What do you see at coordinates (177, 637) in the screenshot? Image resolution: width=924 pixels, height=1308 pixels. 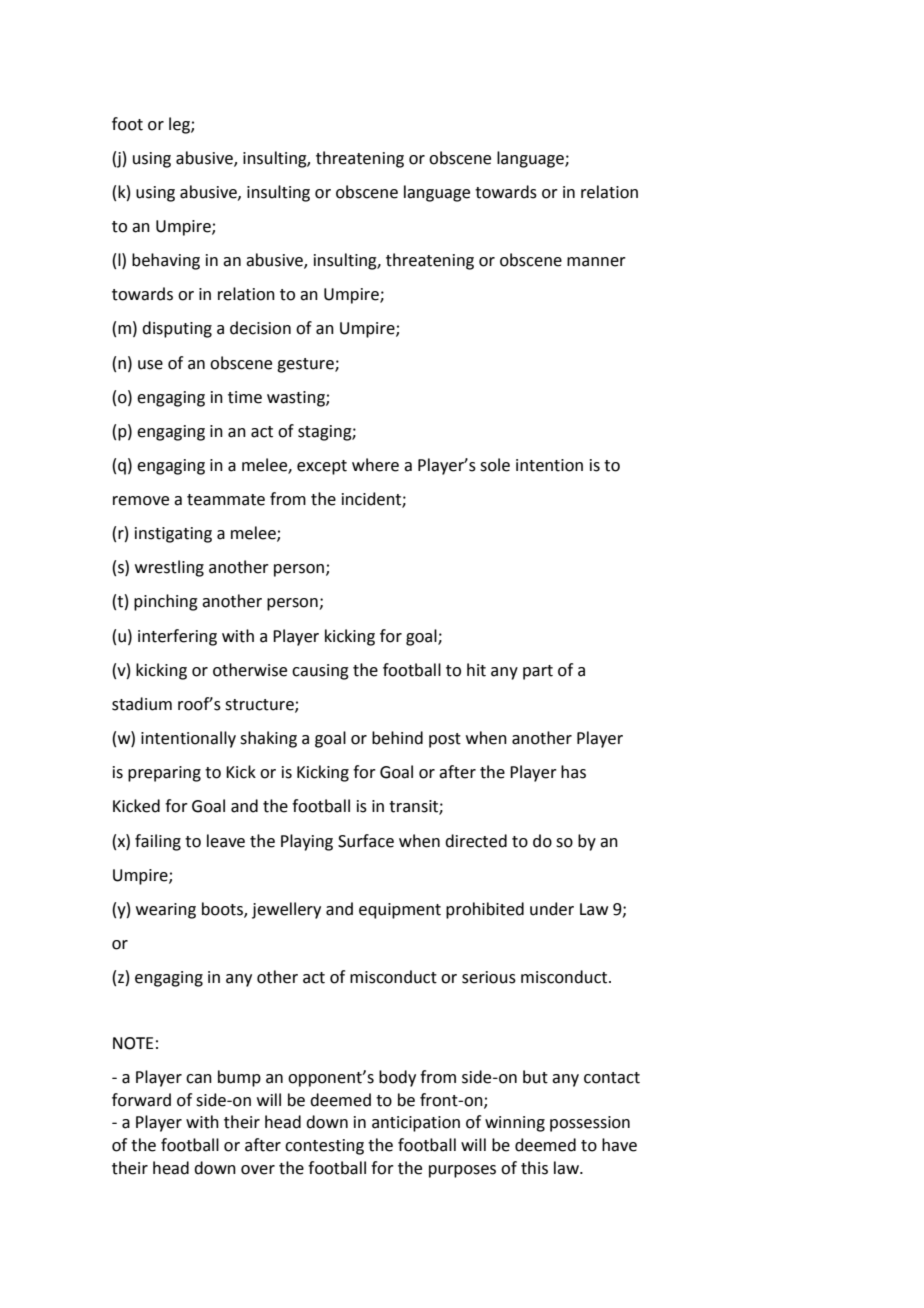 I see `interfering` at bounding box center [177, 637].
